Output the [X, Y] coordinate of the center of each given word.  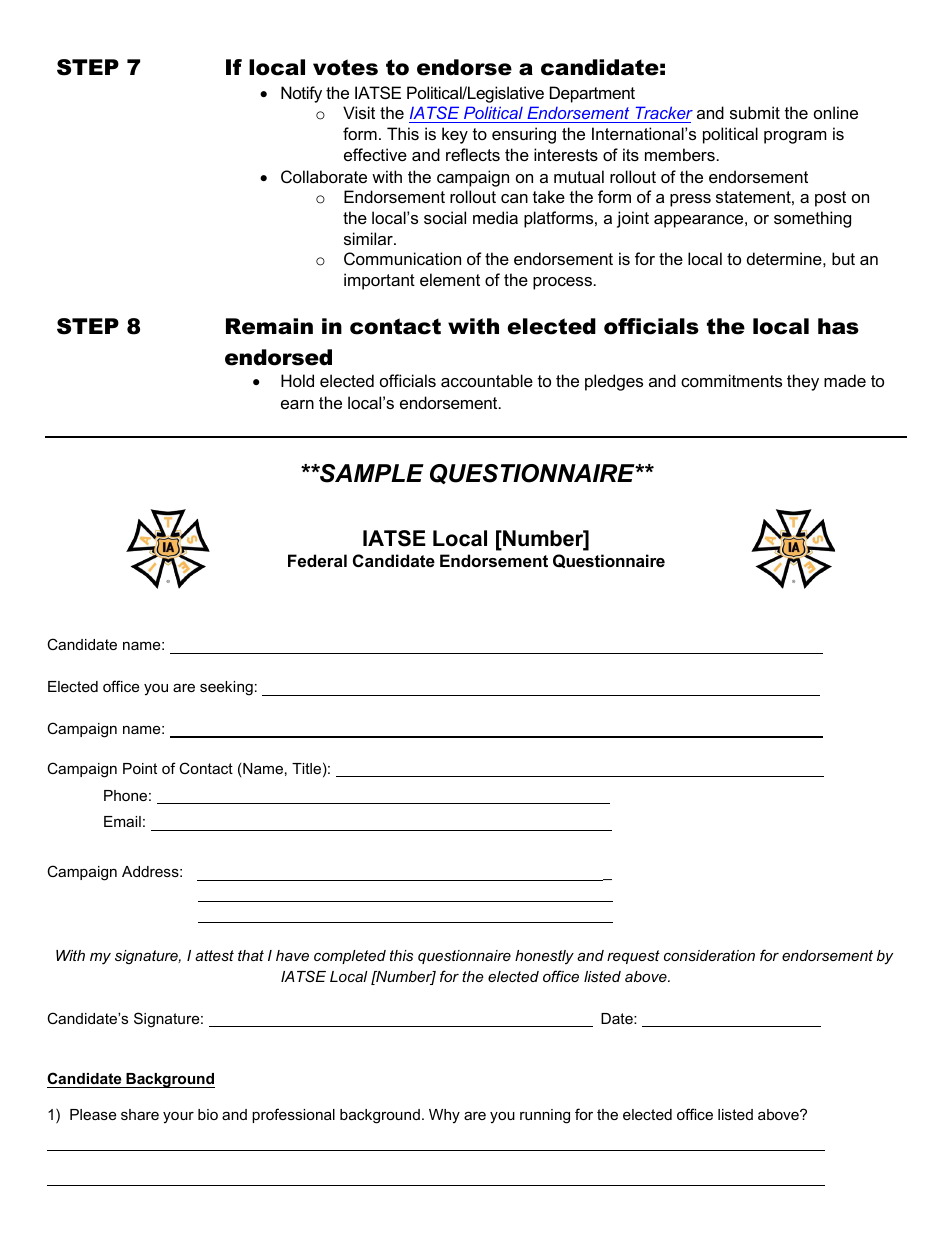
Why [444, 1116]
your [178, 1118]
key [455, 135]
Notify [301, 94]
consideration [709, 955]
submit [755, 112]
